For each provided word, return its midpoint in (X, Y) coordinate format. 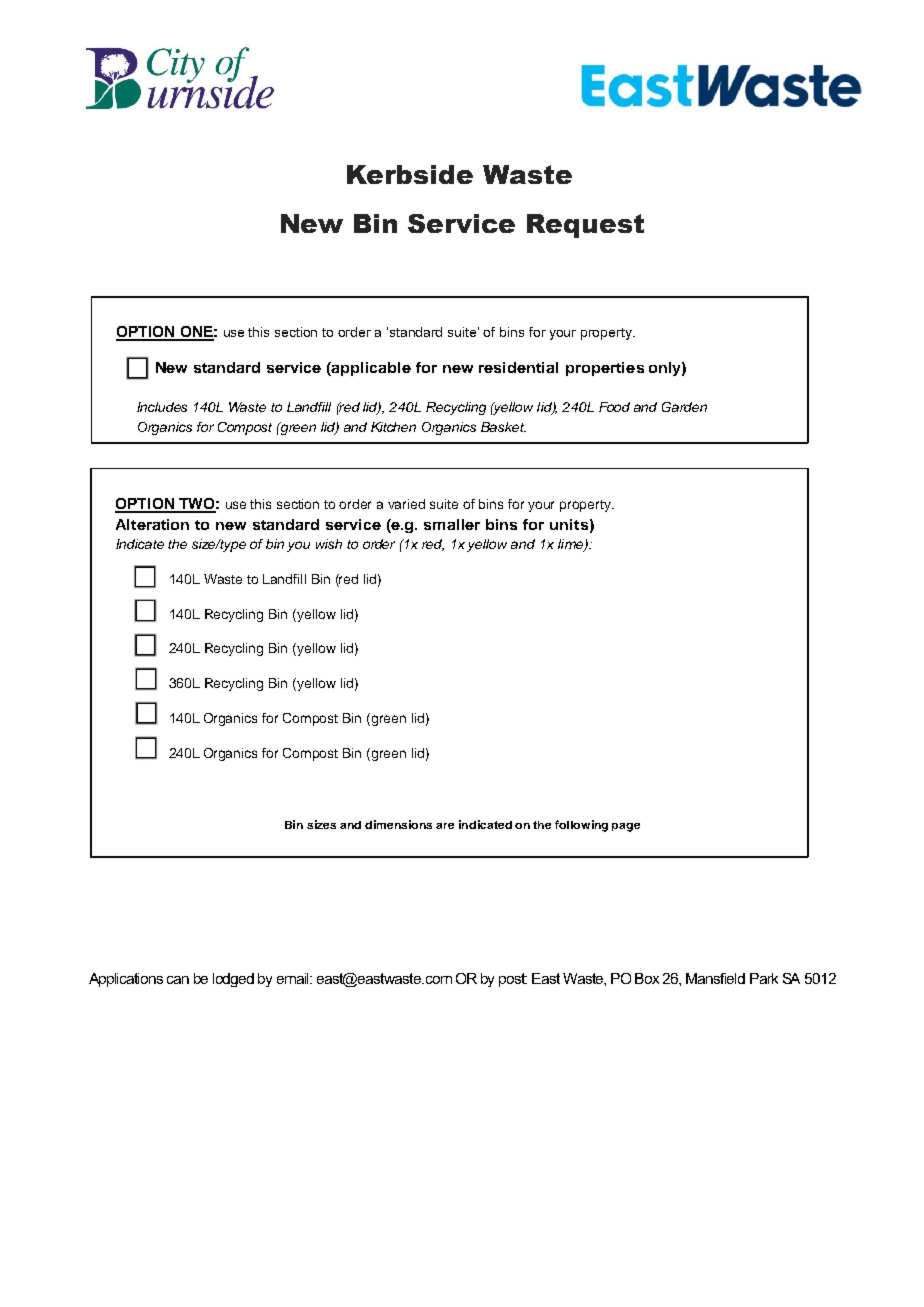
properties (605, 369)
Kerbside (410, 174)
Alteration (152, 524)
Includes (162, 407)
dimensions (398, 824)
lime (572, 545)
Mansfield (715, 978)
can (178, 980)
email (294, 978)
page (626, 827)
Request (585, 226)
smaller (452, 524)
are (445, 826)
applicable (370, 369)
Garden (684, 407)
